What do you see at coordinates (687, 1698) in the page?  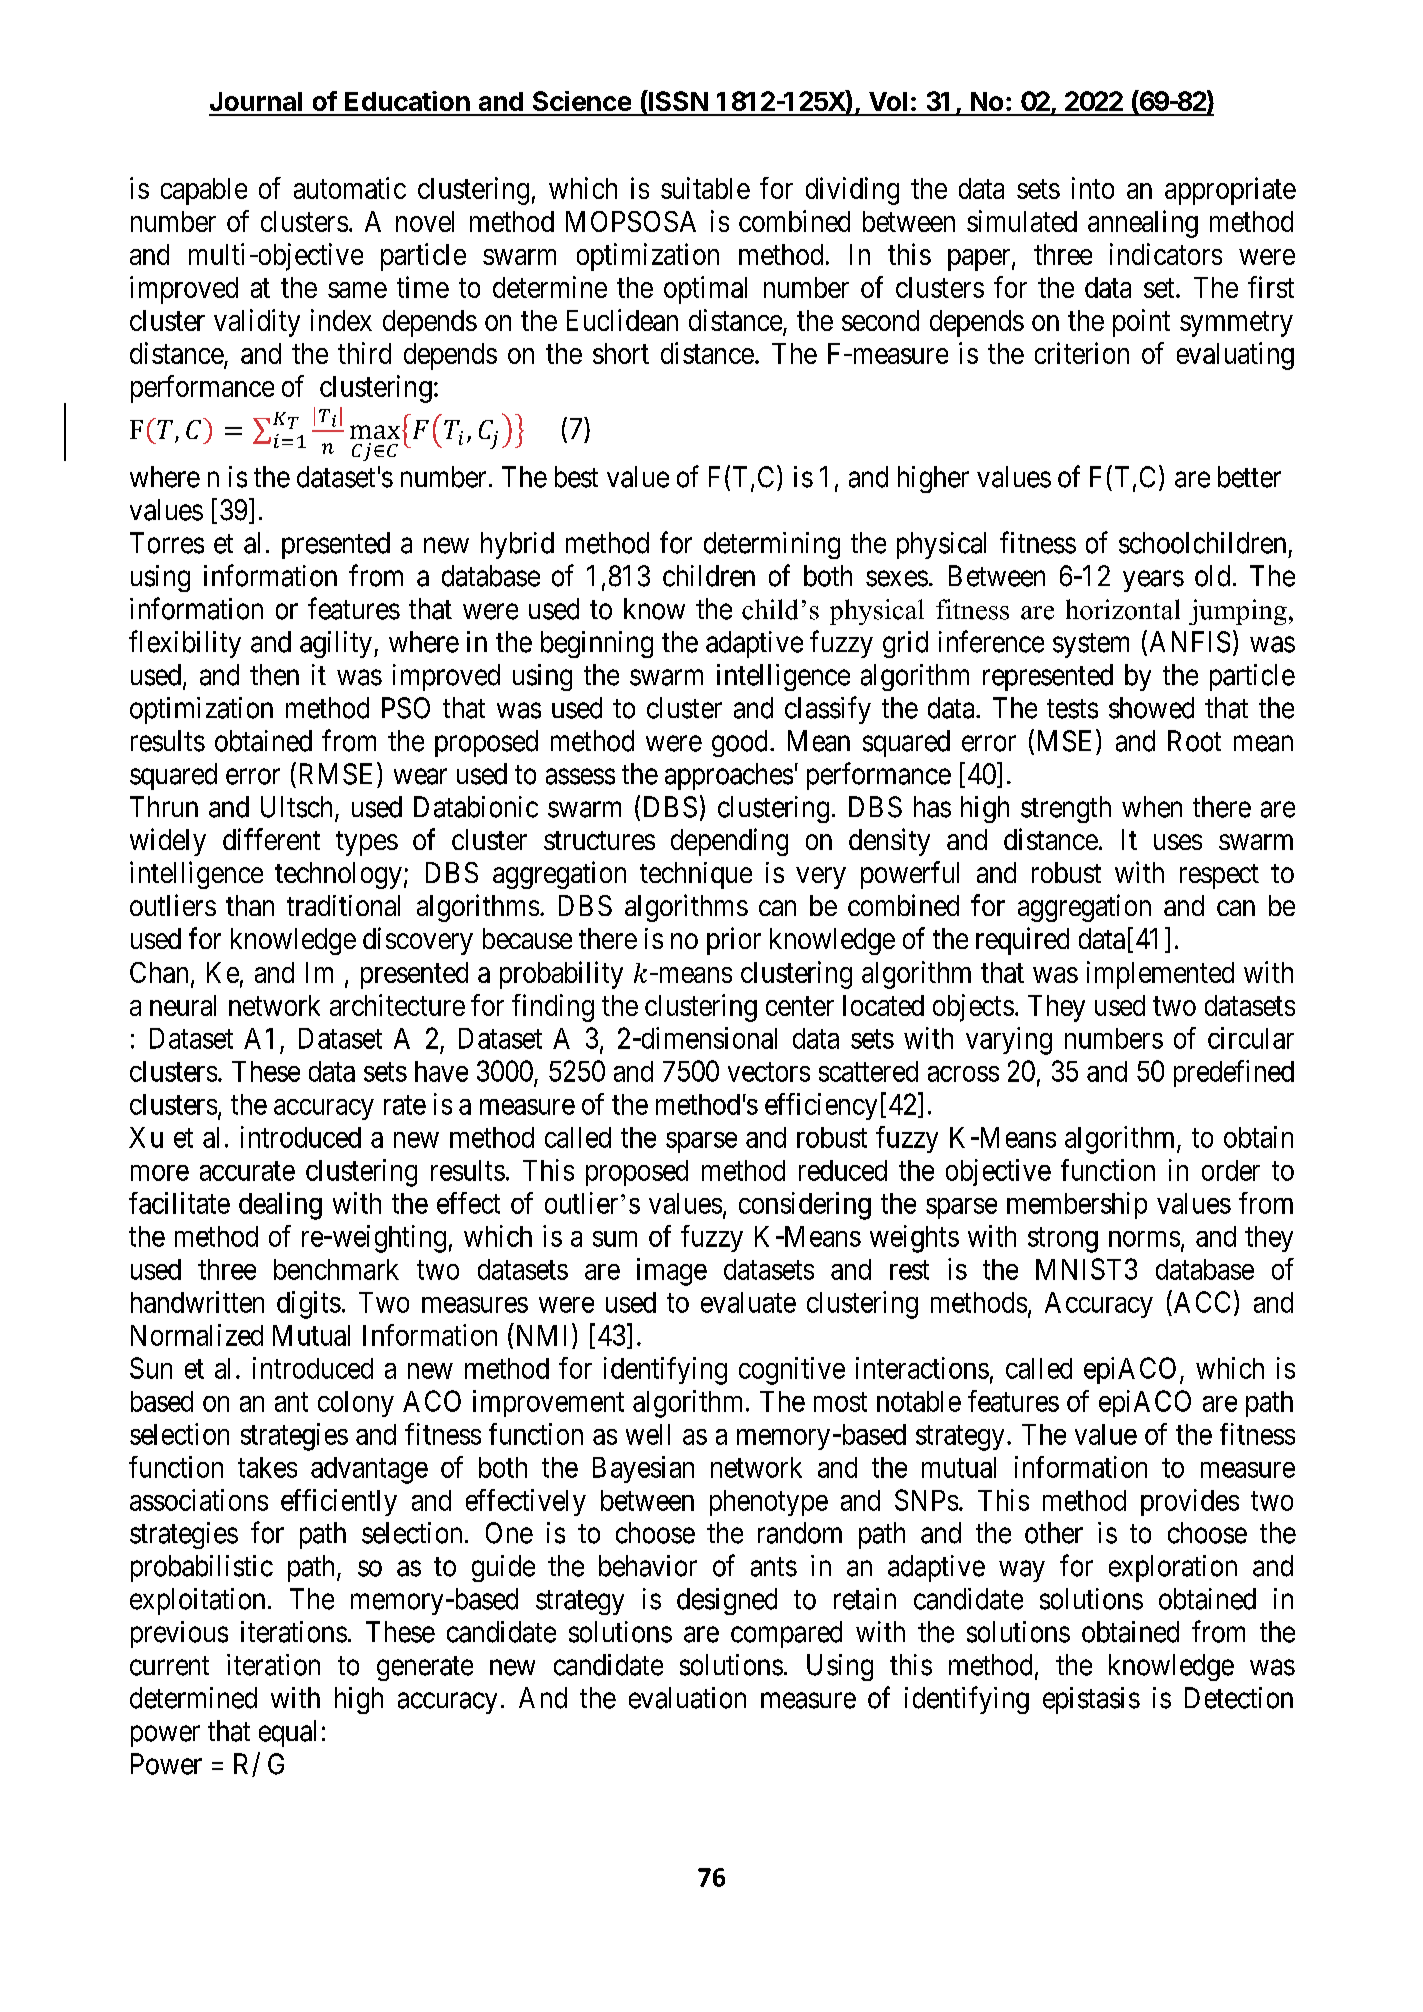 I see `evaluation` at bounding box center [687, 1698].
